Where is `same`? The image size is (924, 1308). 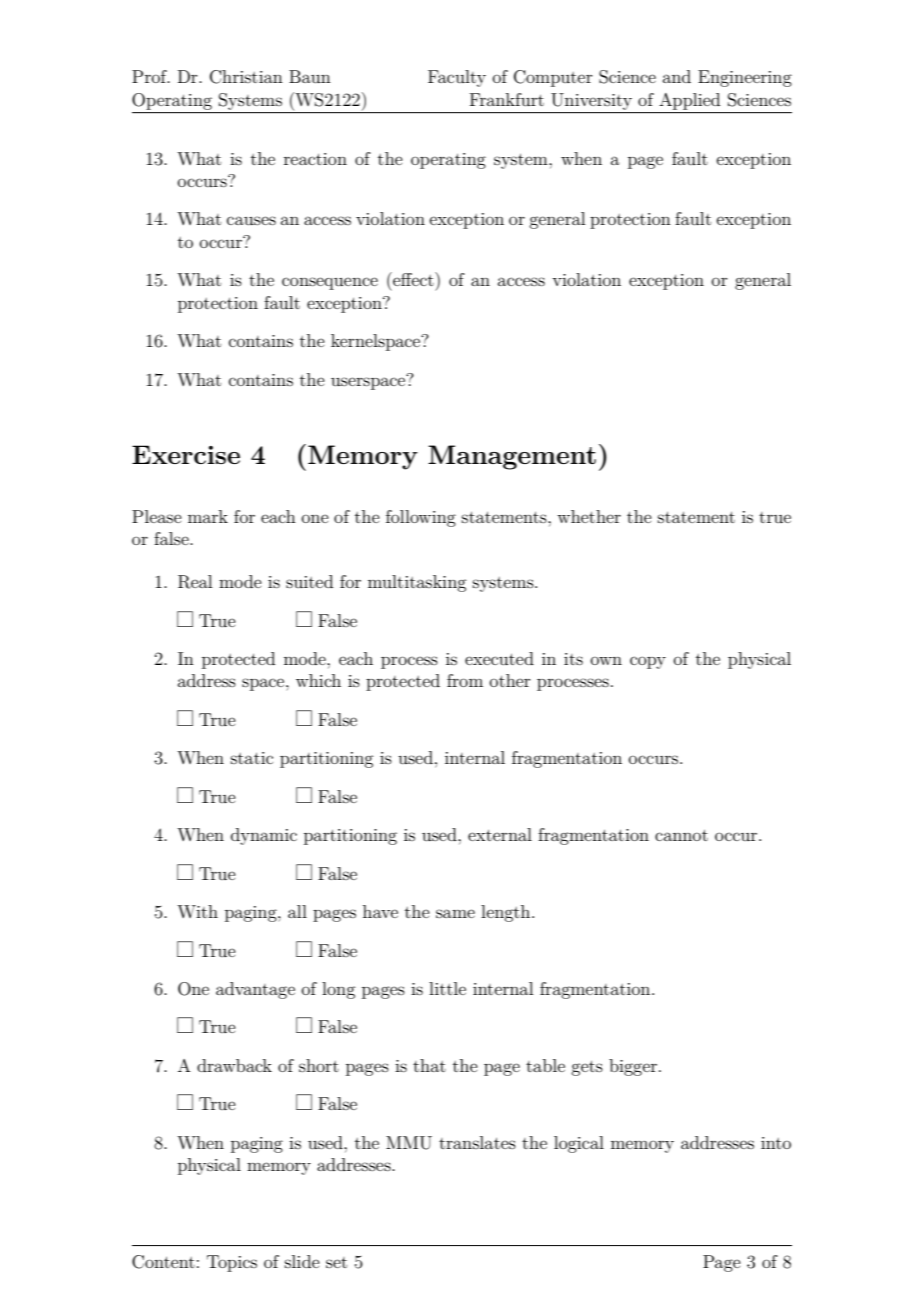
same is located at coordinates (455, 913).
